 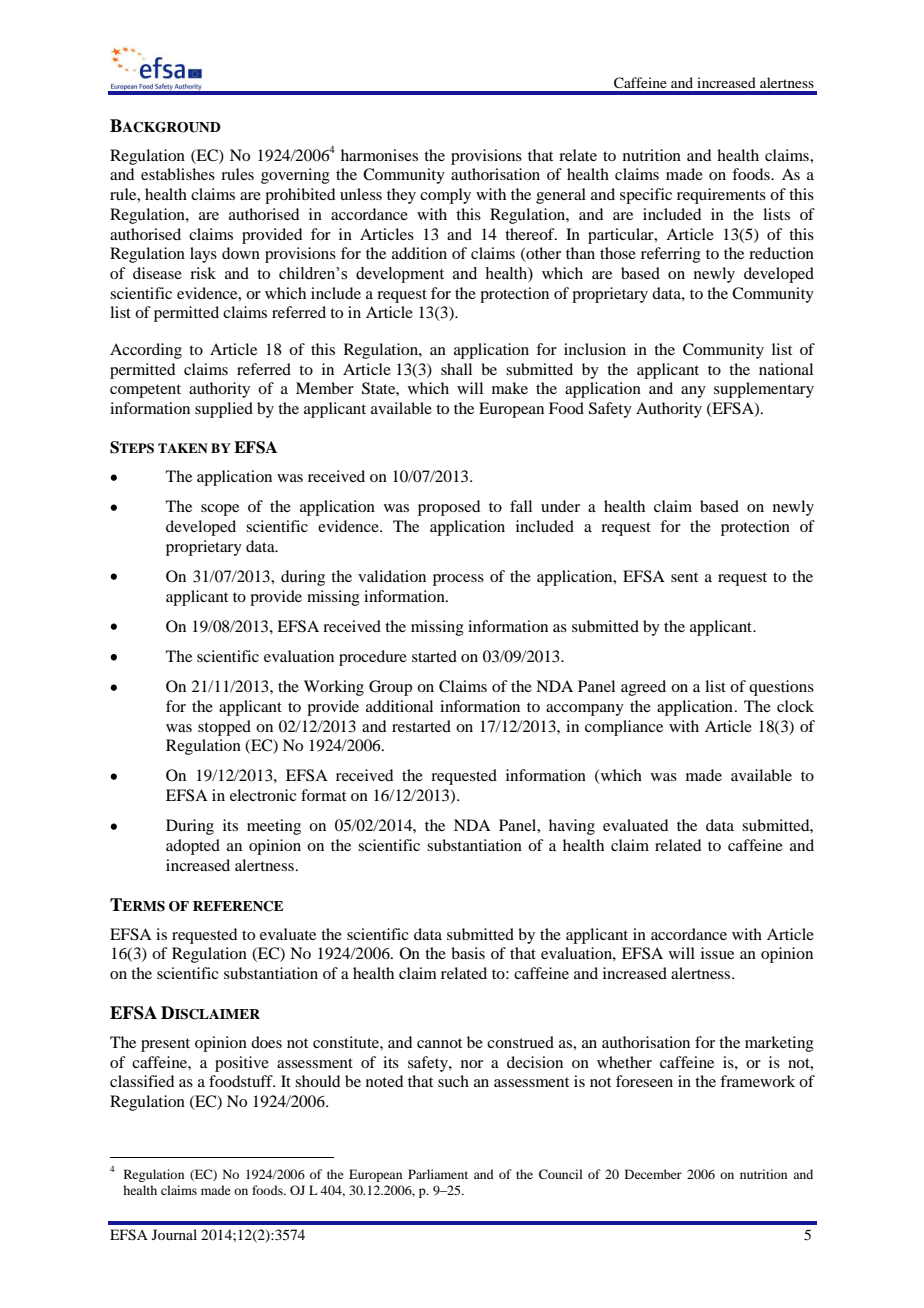 I want to click on comply, so click(x=445, y=196).
